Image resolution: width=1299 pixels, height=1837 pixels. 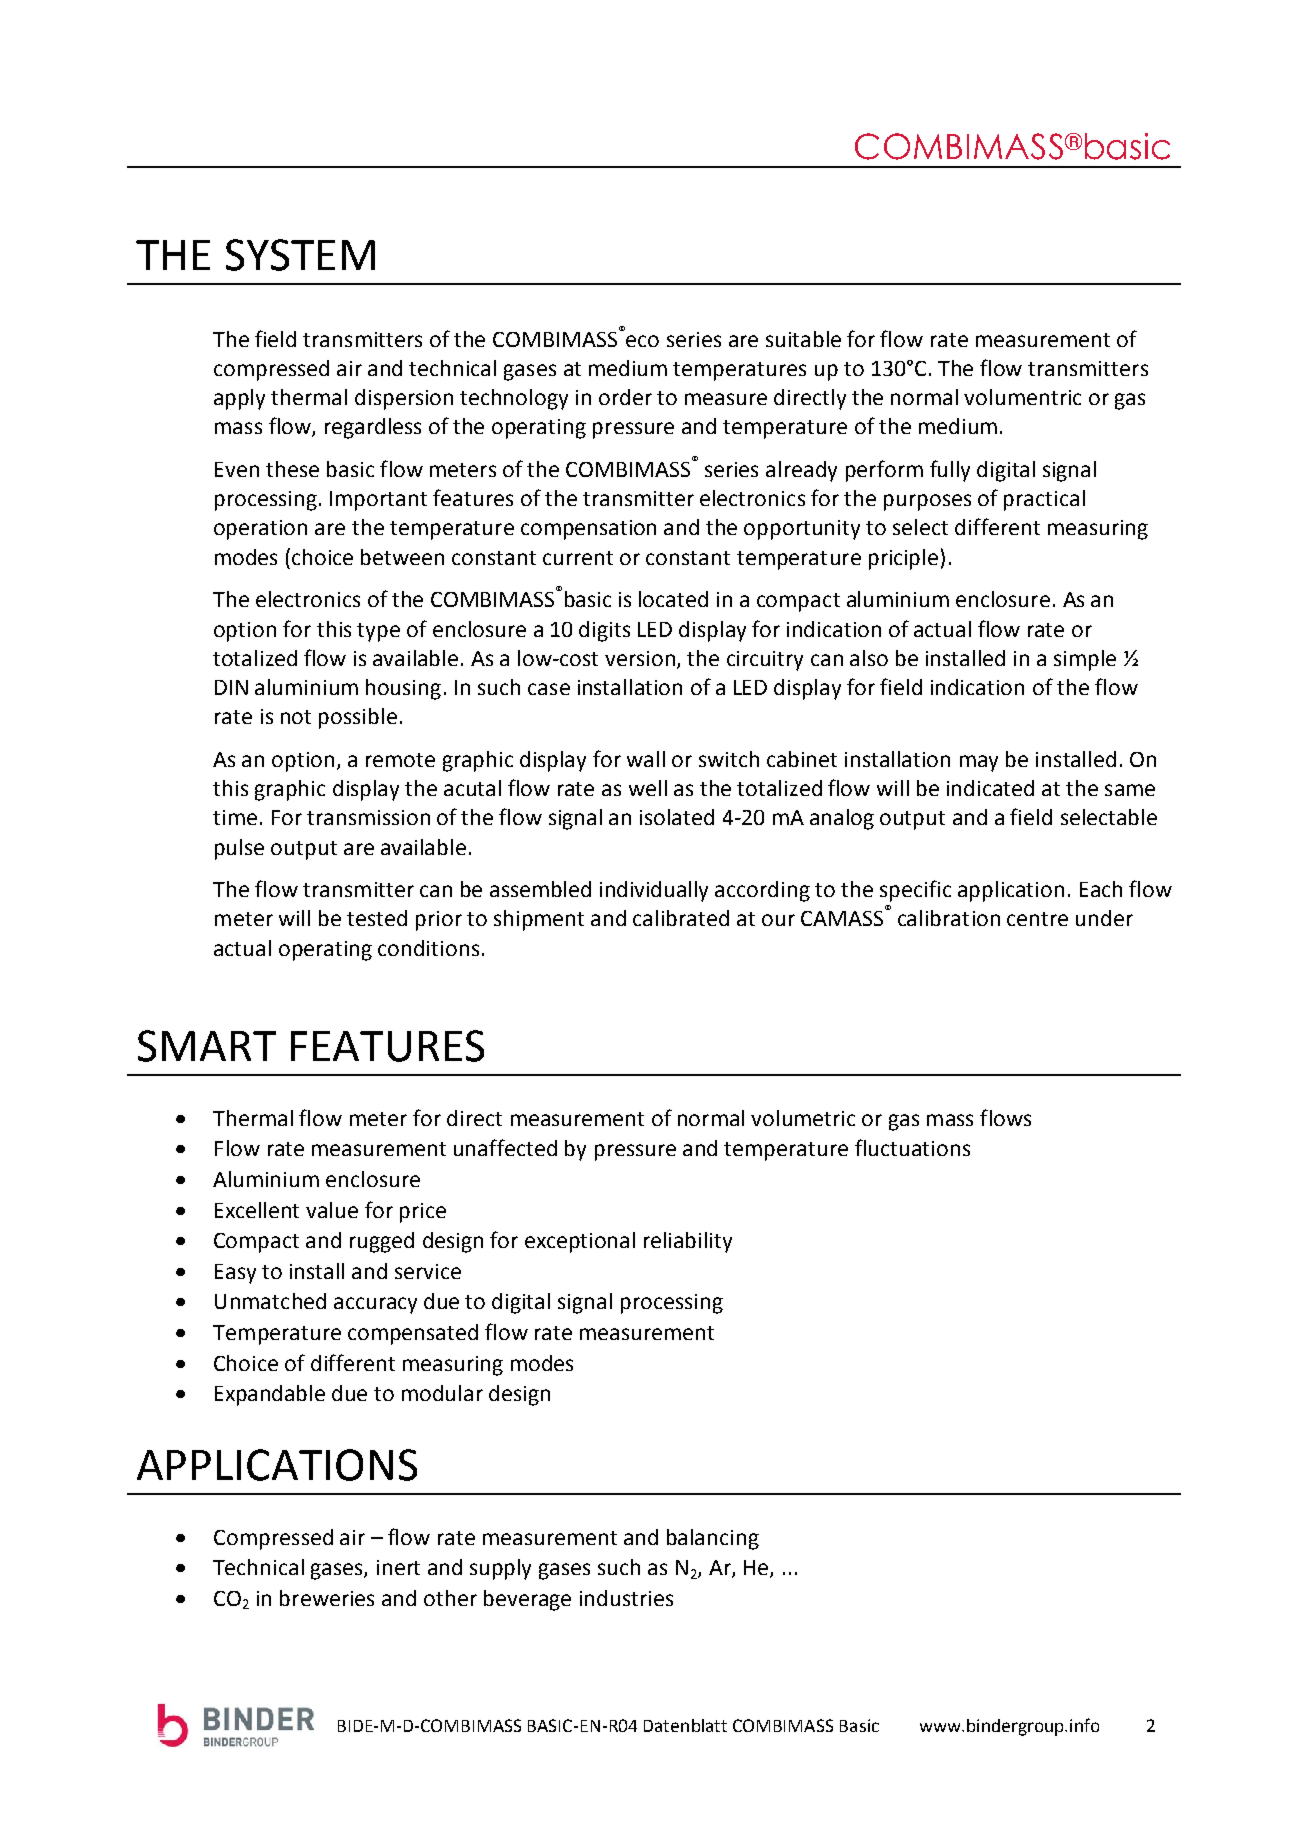 What do you see at coordinates (1085, 660) in the image?
I see `simple` at bounding box center [1085, 660].
